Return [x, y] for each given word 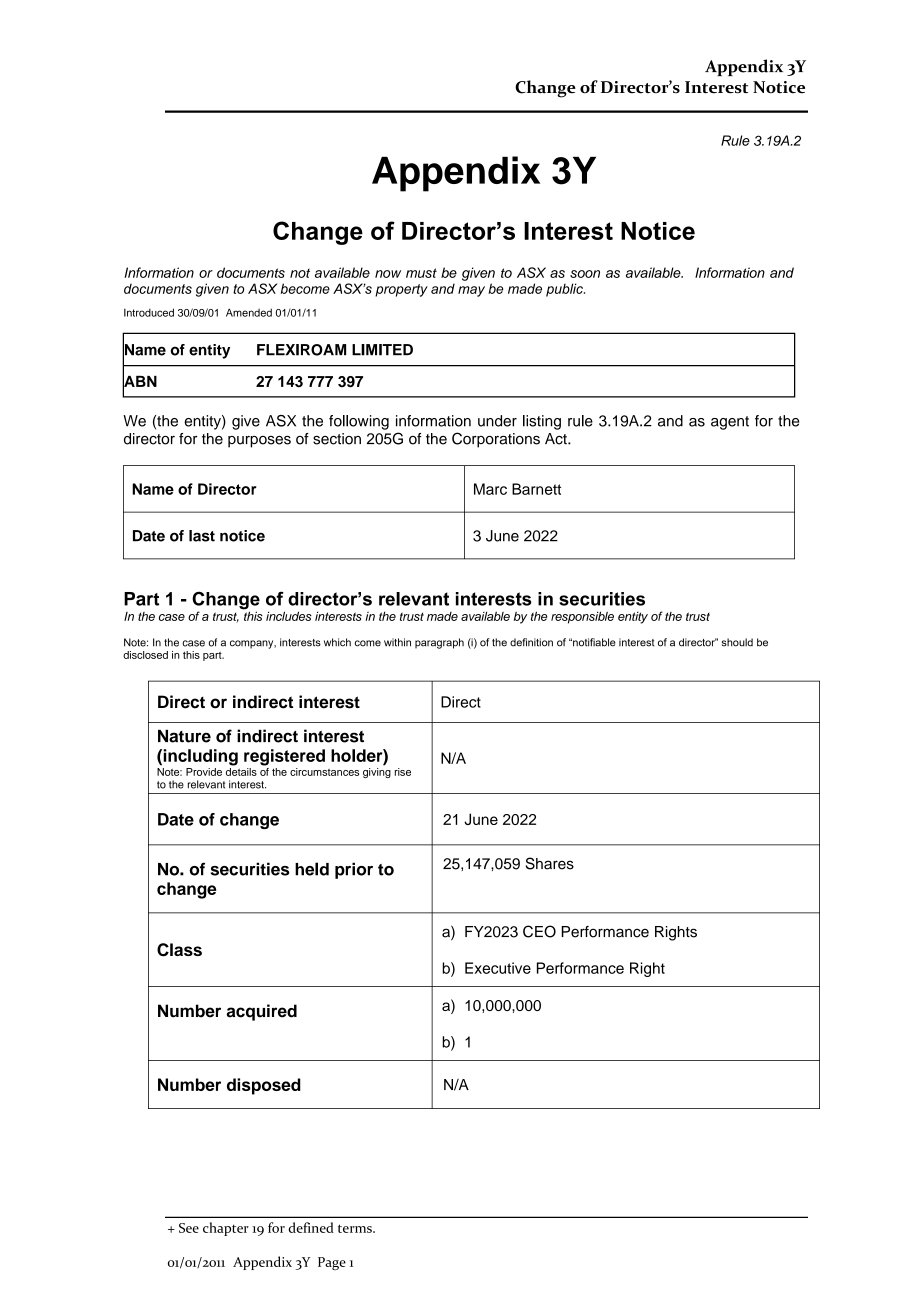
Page [332, 1263]
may [471, 291]
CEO [539, 931]
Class [179, 950]
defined [311, 1227]
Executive [498, 968]
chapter [226, 1229]
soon [585, 274]
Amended [249, 312]
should [737, 642]
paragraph [439, 643]
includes [289, 616]
